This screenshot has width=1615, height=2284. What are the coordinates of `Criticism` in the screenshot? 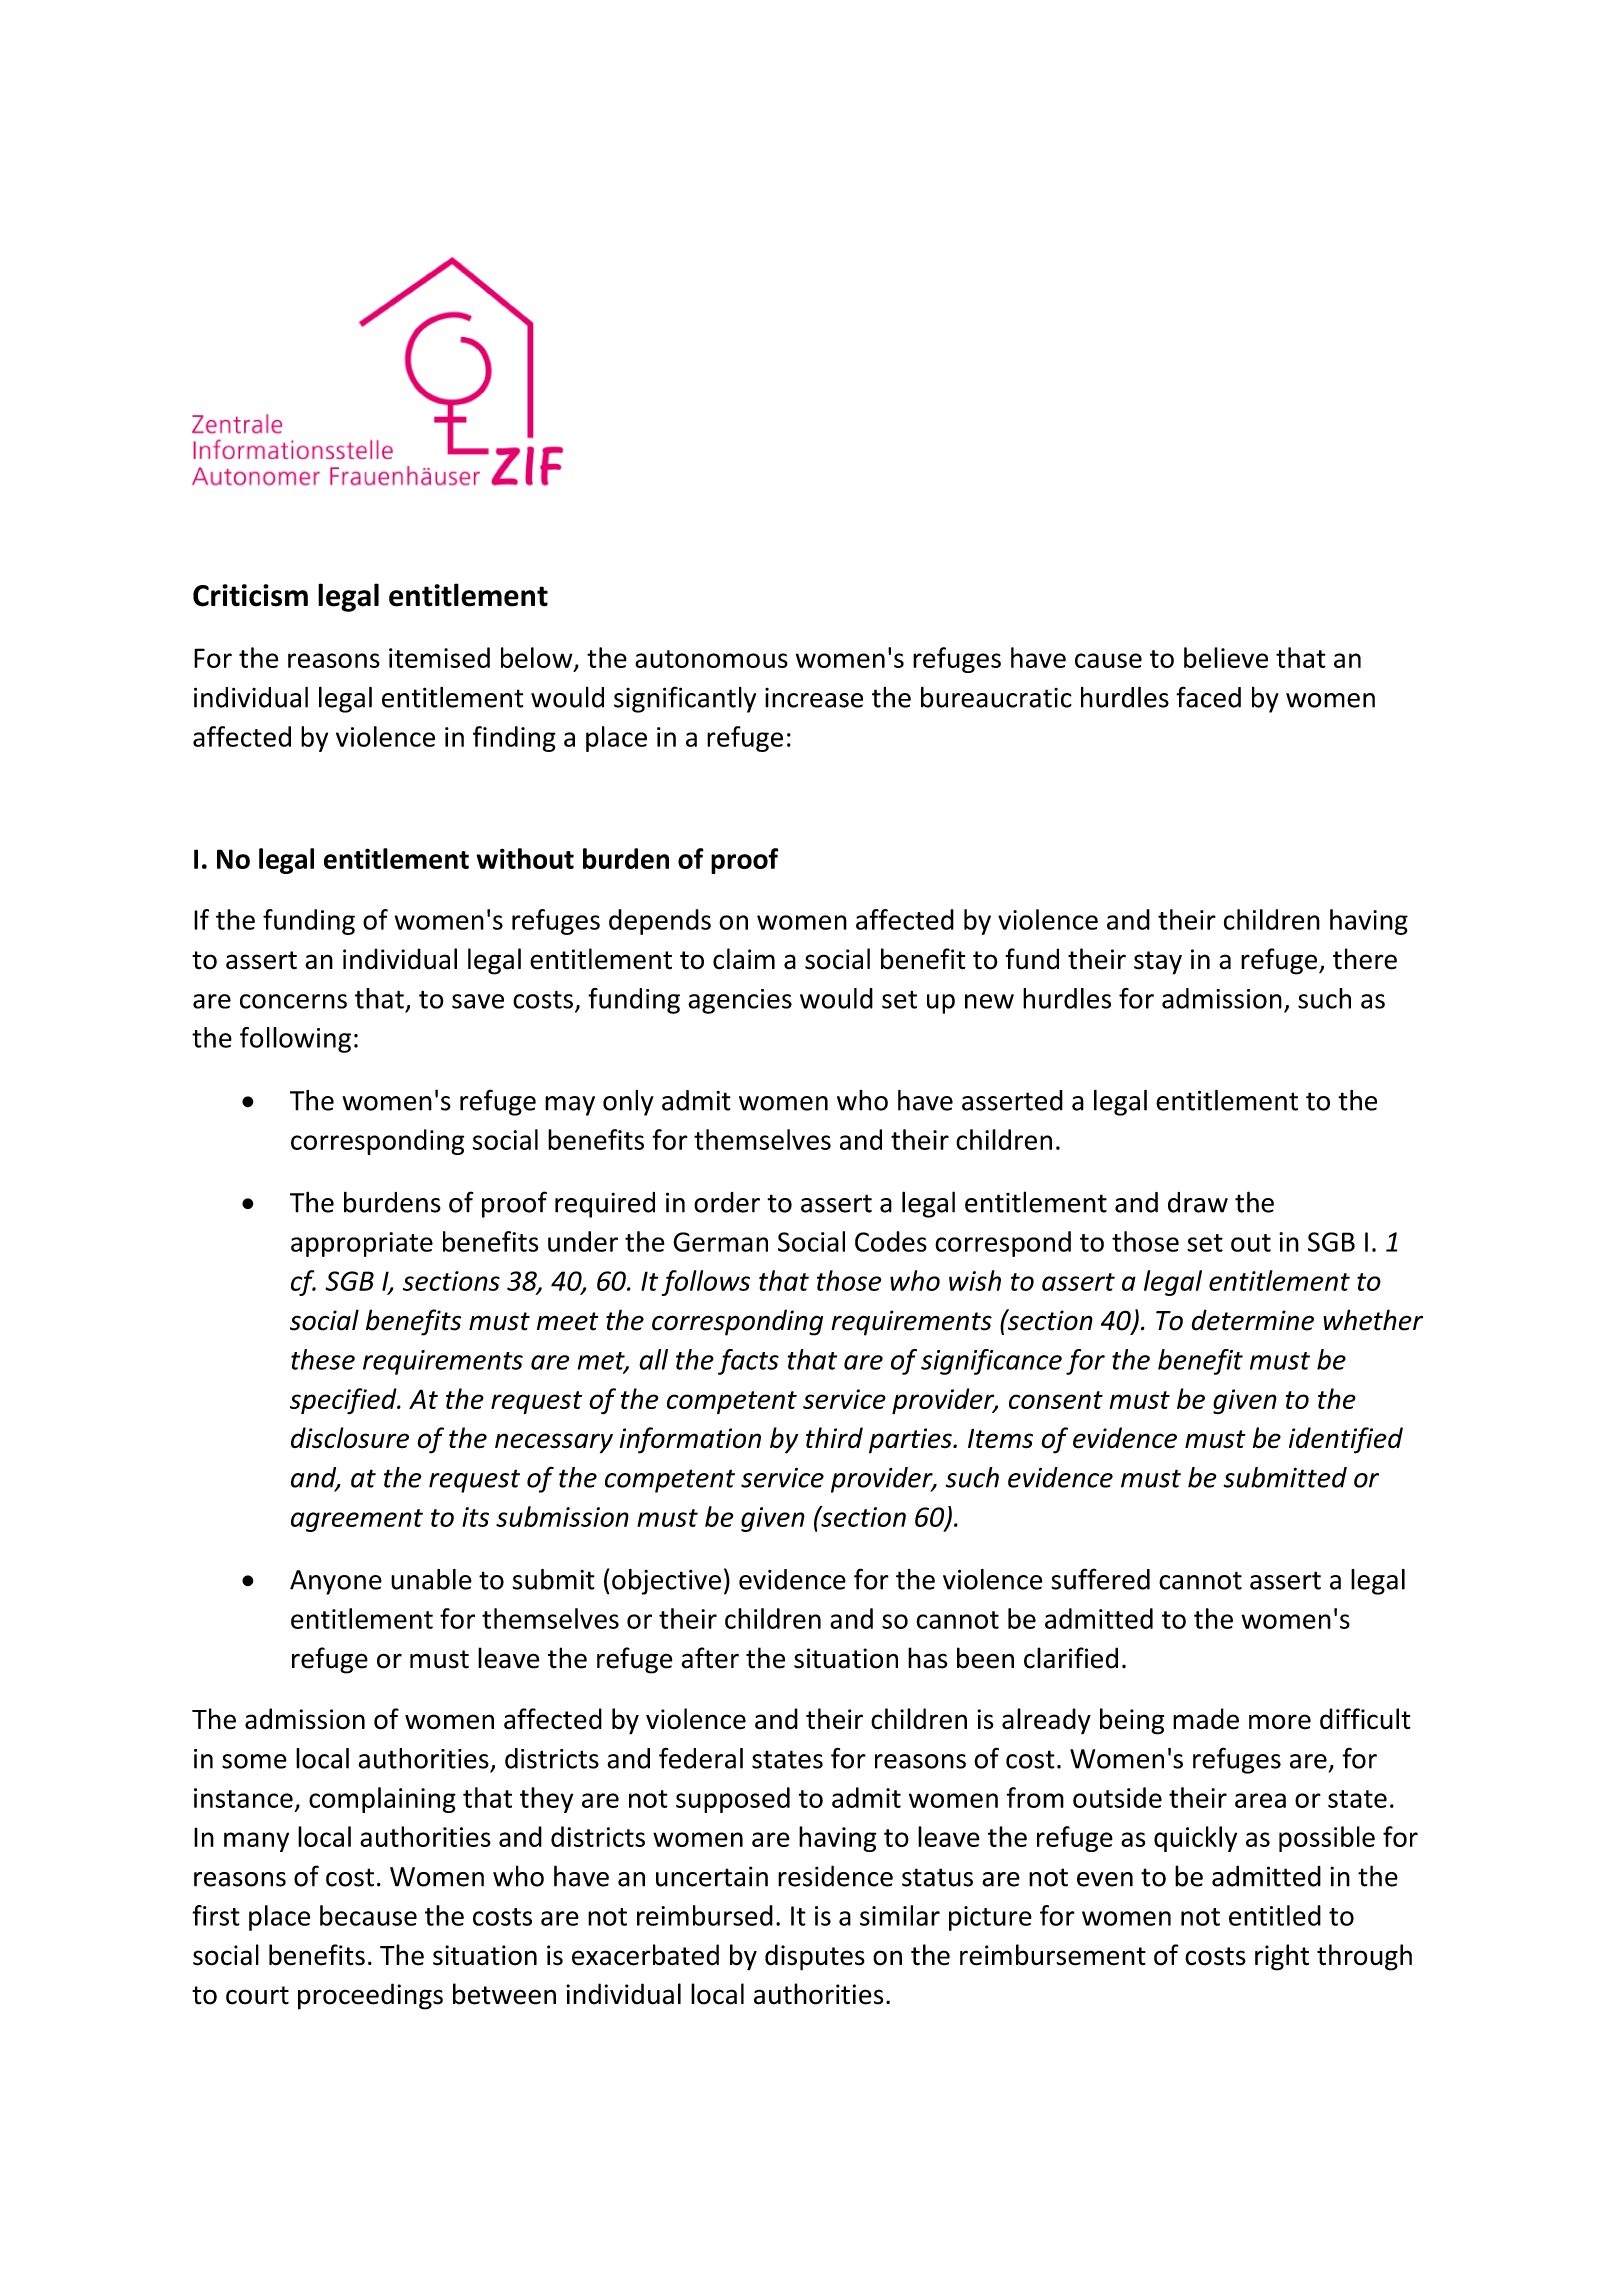 It's located at (250, 595).
